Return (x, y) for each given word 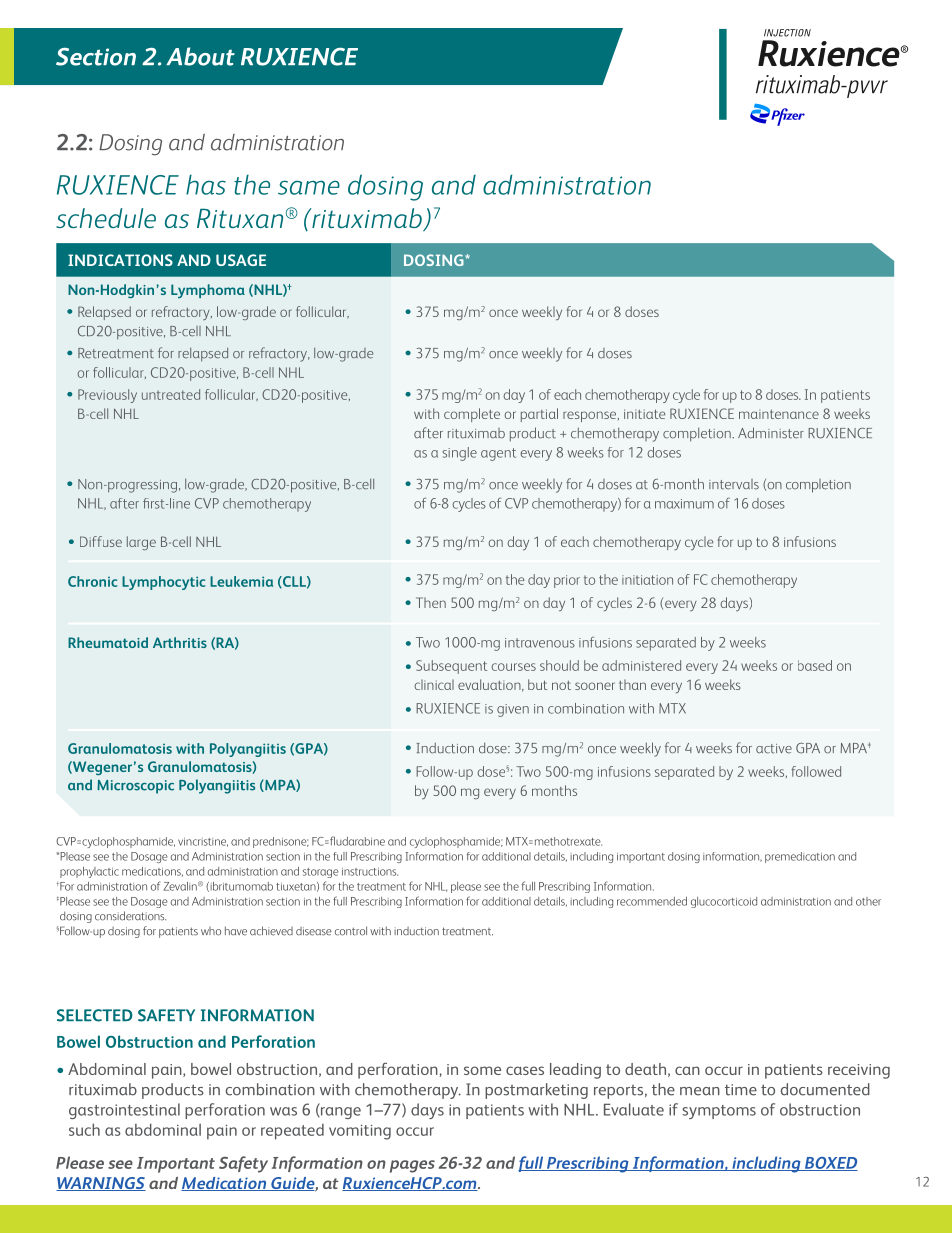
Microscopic (135, 787)
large (141, 543)
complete (472, 415)
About (200, 56)
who (211, 931)
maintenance (779, 414)
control (351, 931)
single (459, 454)
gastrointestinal (124, 1111)
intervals (734, 484)
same (309, 187)
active (774, 749)
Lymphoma (208, 291)
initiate (644, 414)
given (513, 710)
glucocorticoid (724, 902)
